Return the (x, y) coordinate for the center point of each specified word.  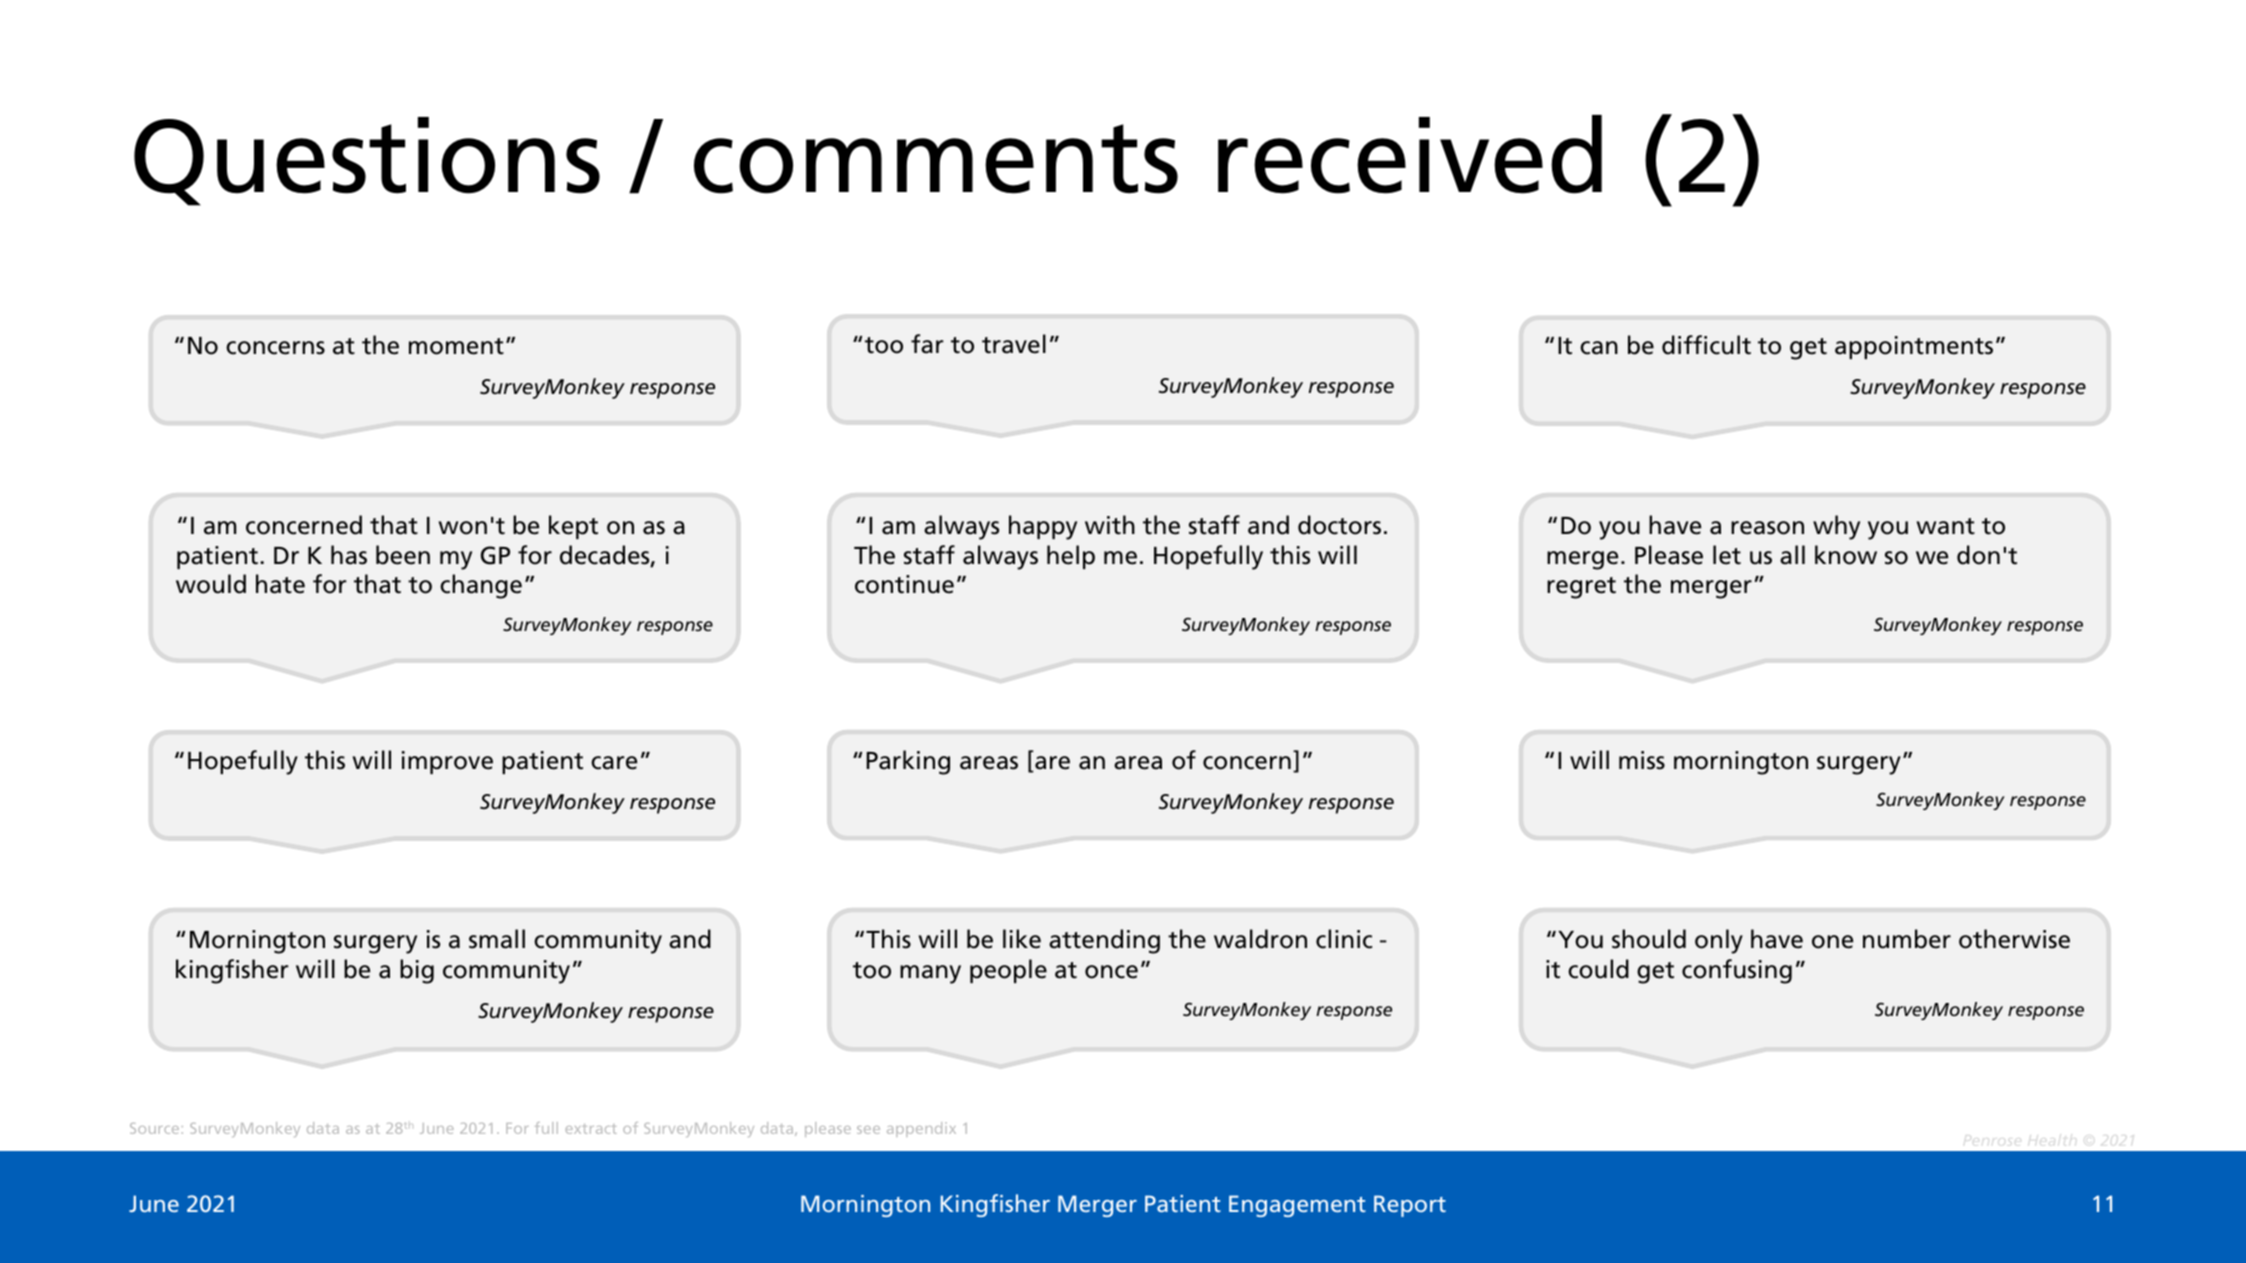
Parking (908, 762)
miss (1642, 760)
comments (936, 159)
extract (591, 1129)
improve (447, 762)
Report (1410, 1206)
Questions (367, 161)
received (1410, 154)
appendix (921, 1129)
